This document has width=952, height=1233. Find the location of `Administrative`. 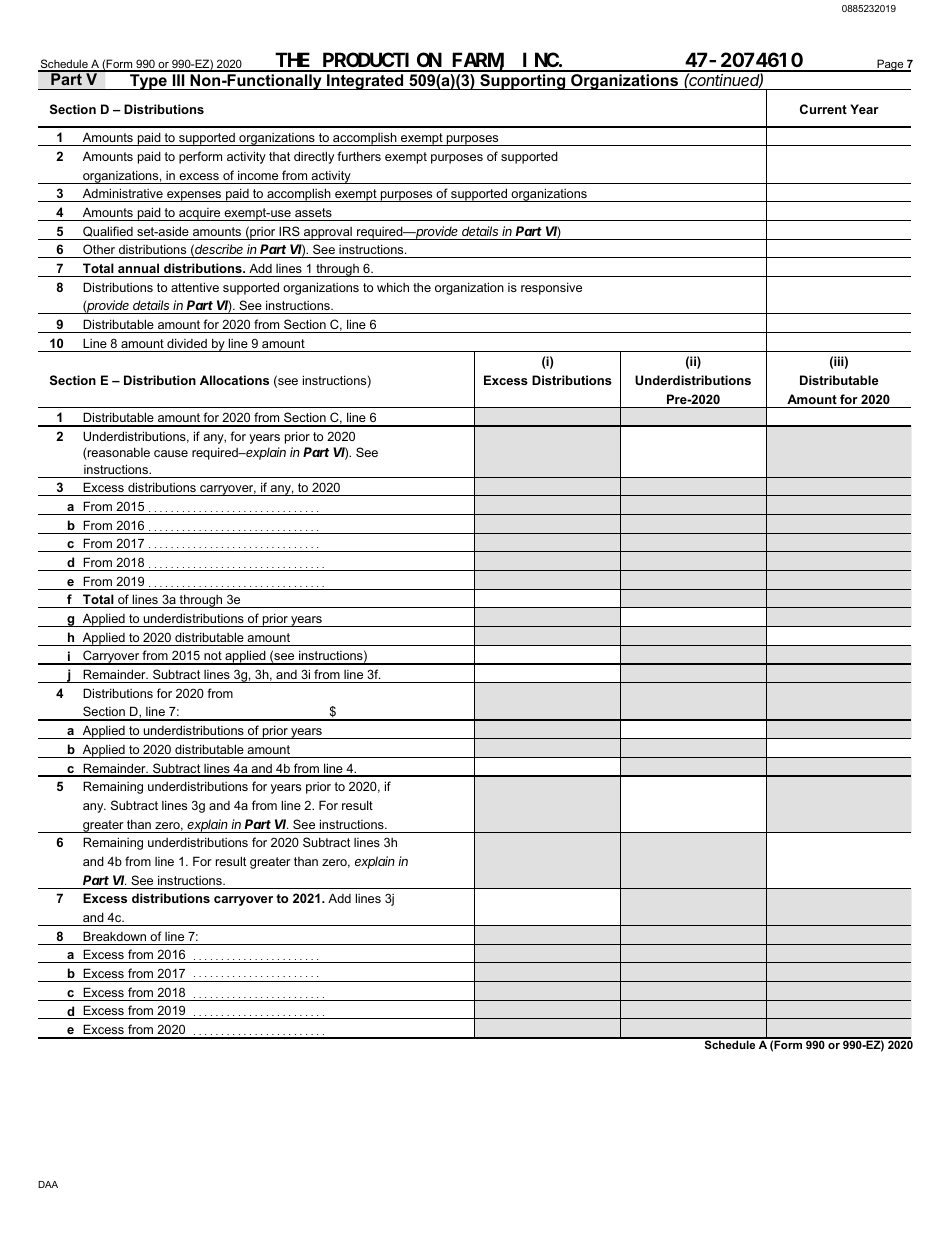

Administrative is located at coordinates (123, 193).
